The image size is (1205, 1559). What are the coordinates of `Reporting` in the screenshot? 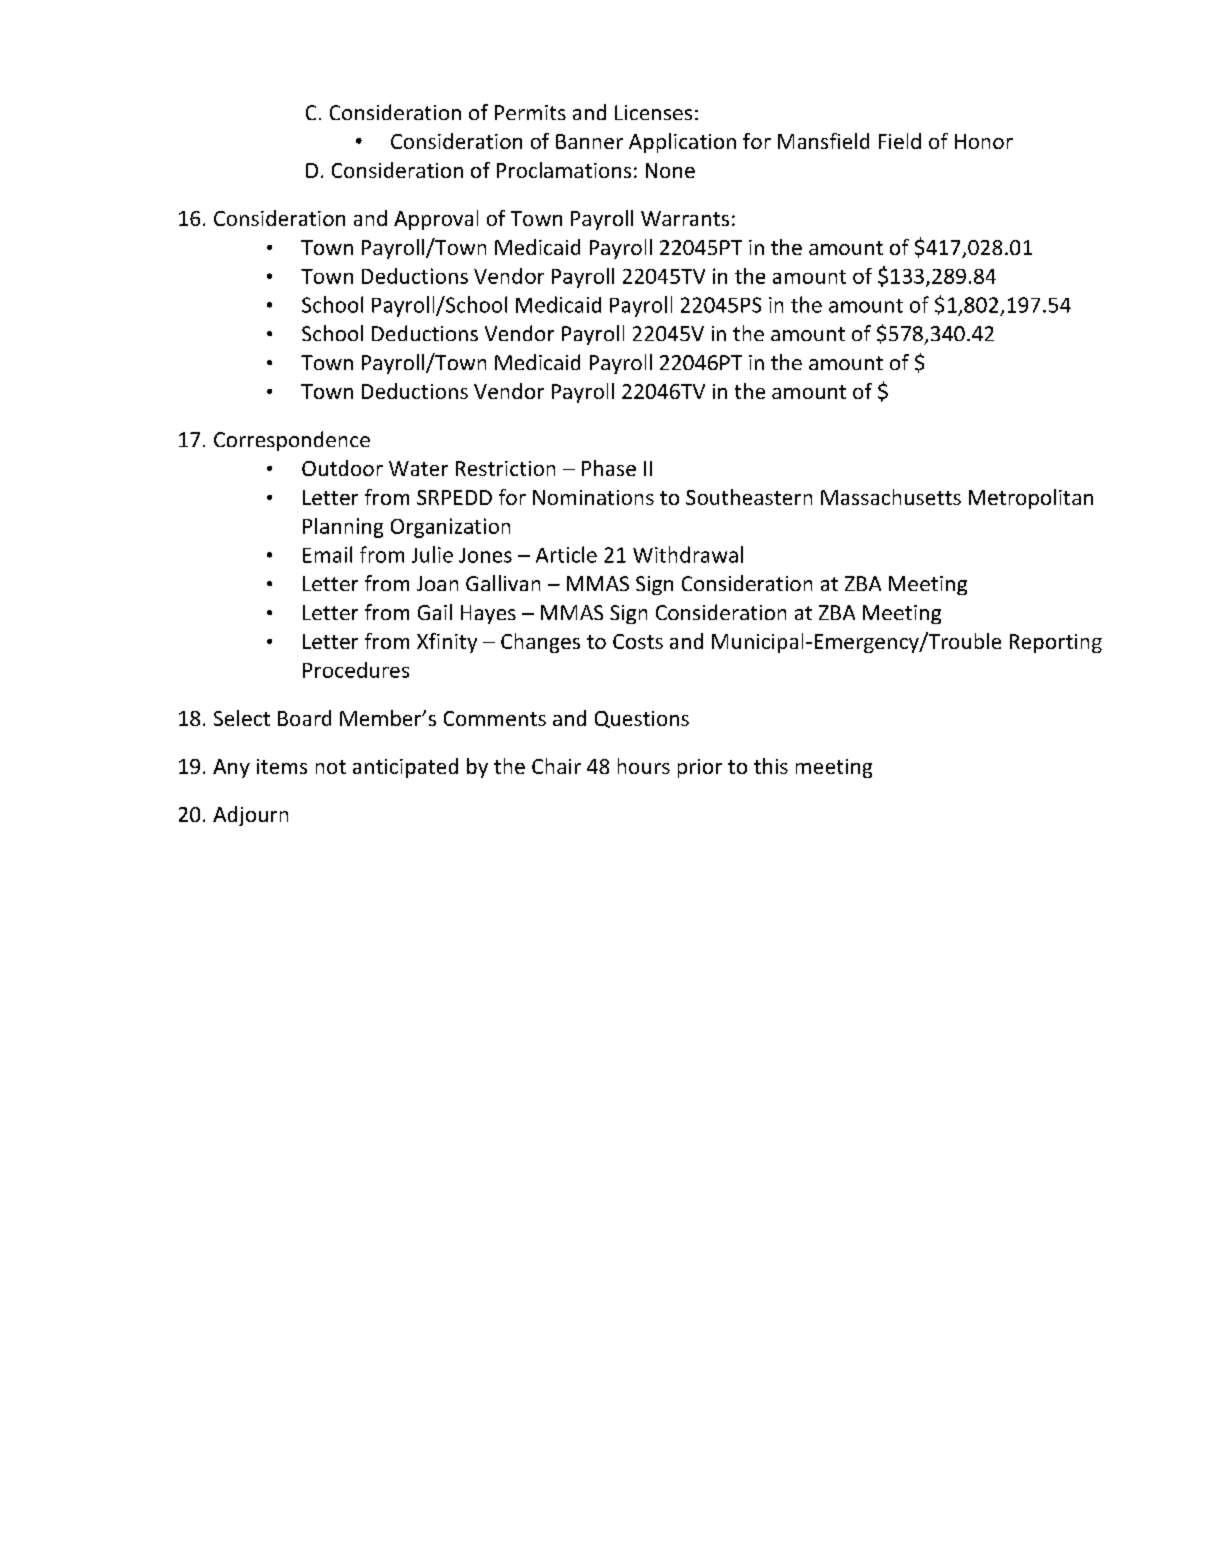 It's located at (1056, 643).
